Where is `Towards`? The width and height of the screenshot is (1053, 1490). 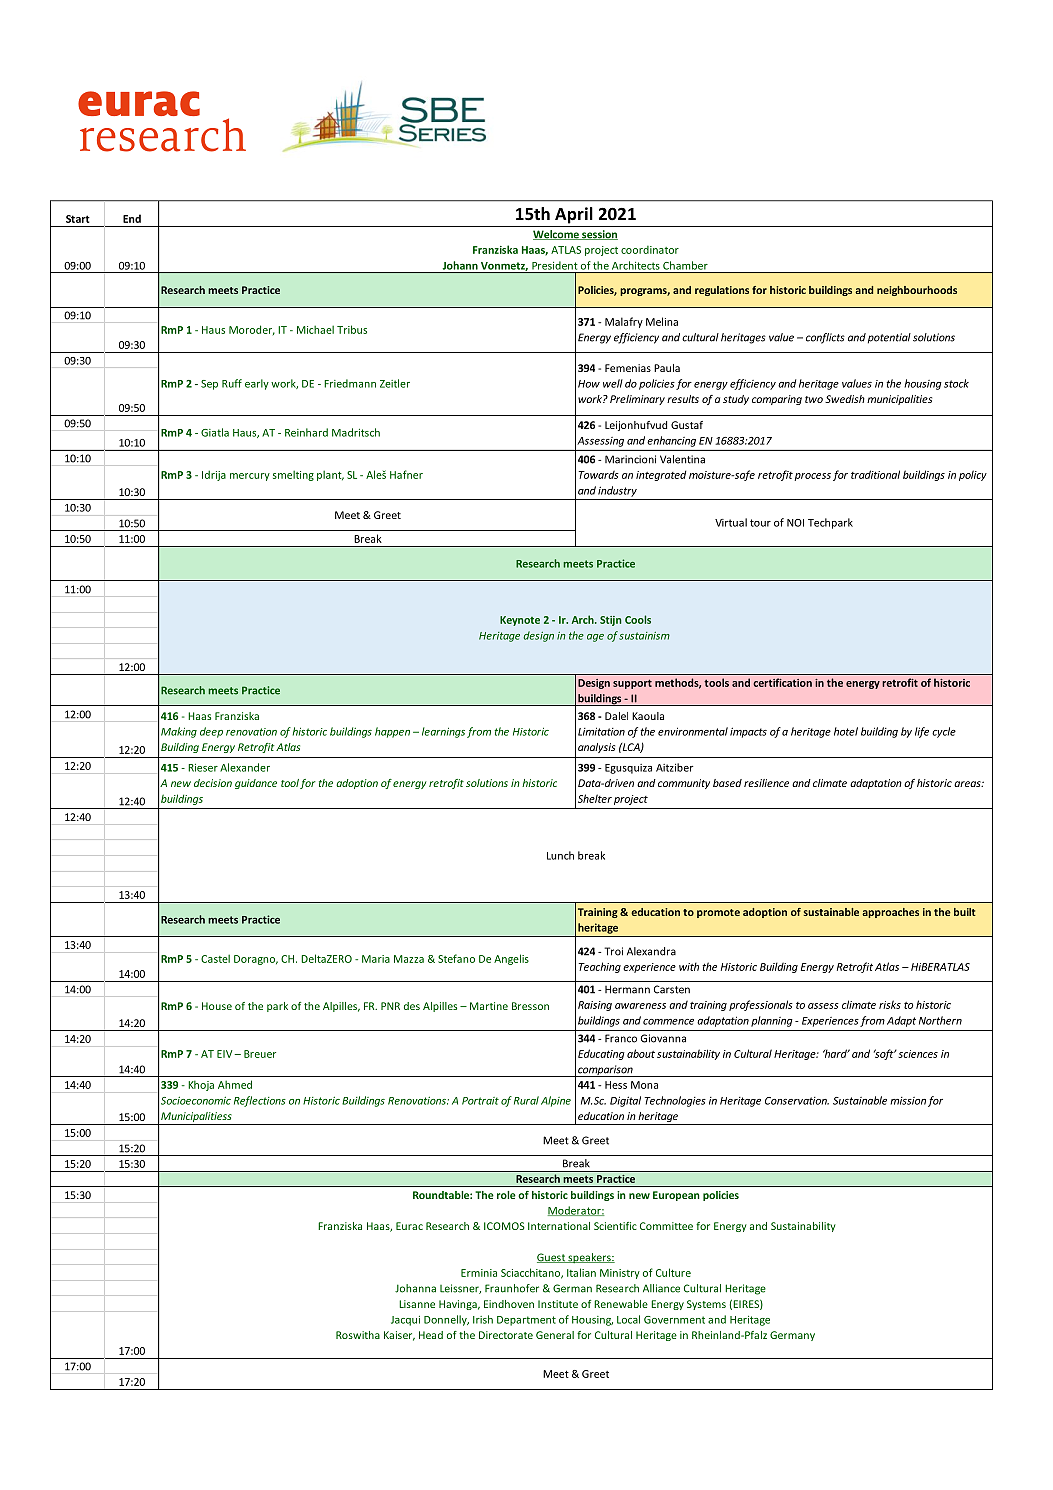 Towards is located at coordinates (598, 474).
